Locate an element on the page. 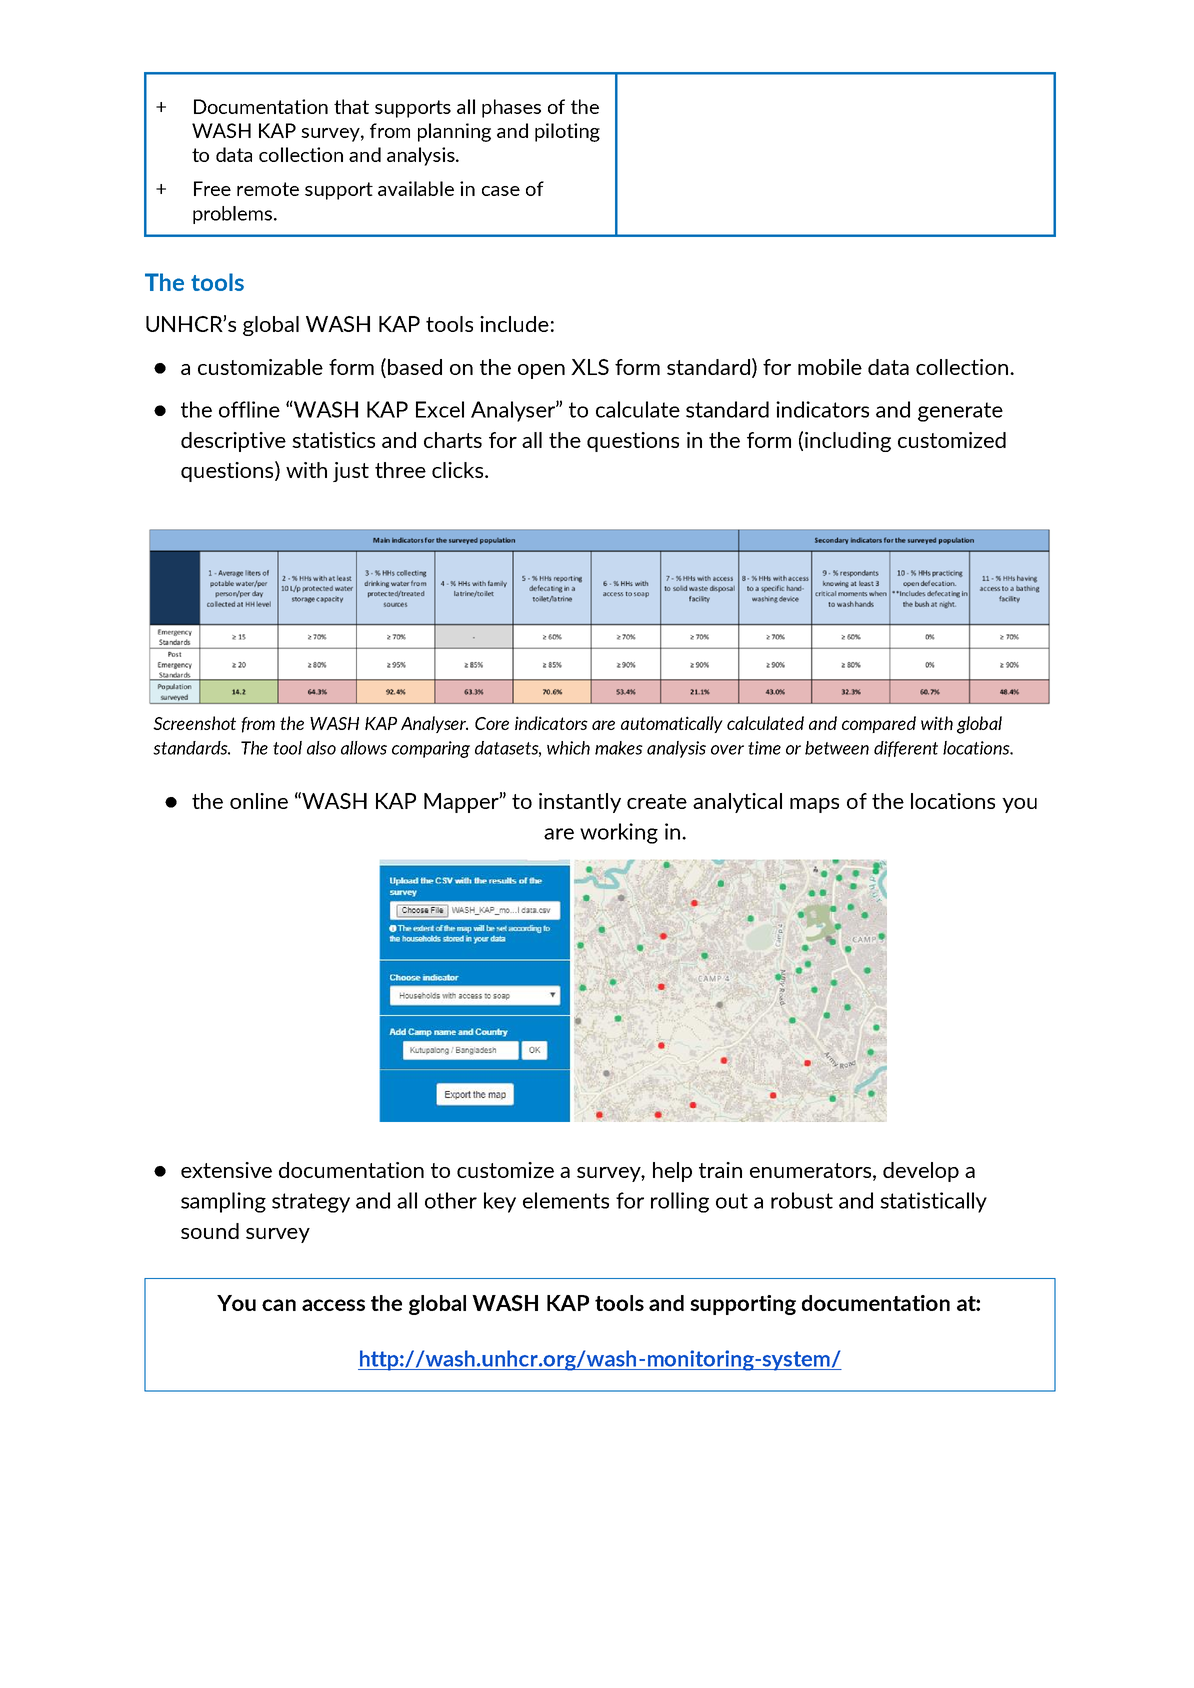 This page has height=1688, width=1194. mobile is located at coordinates (830, 367).
